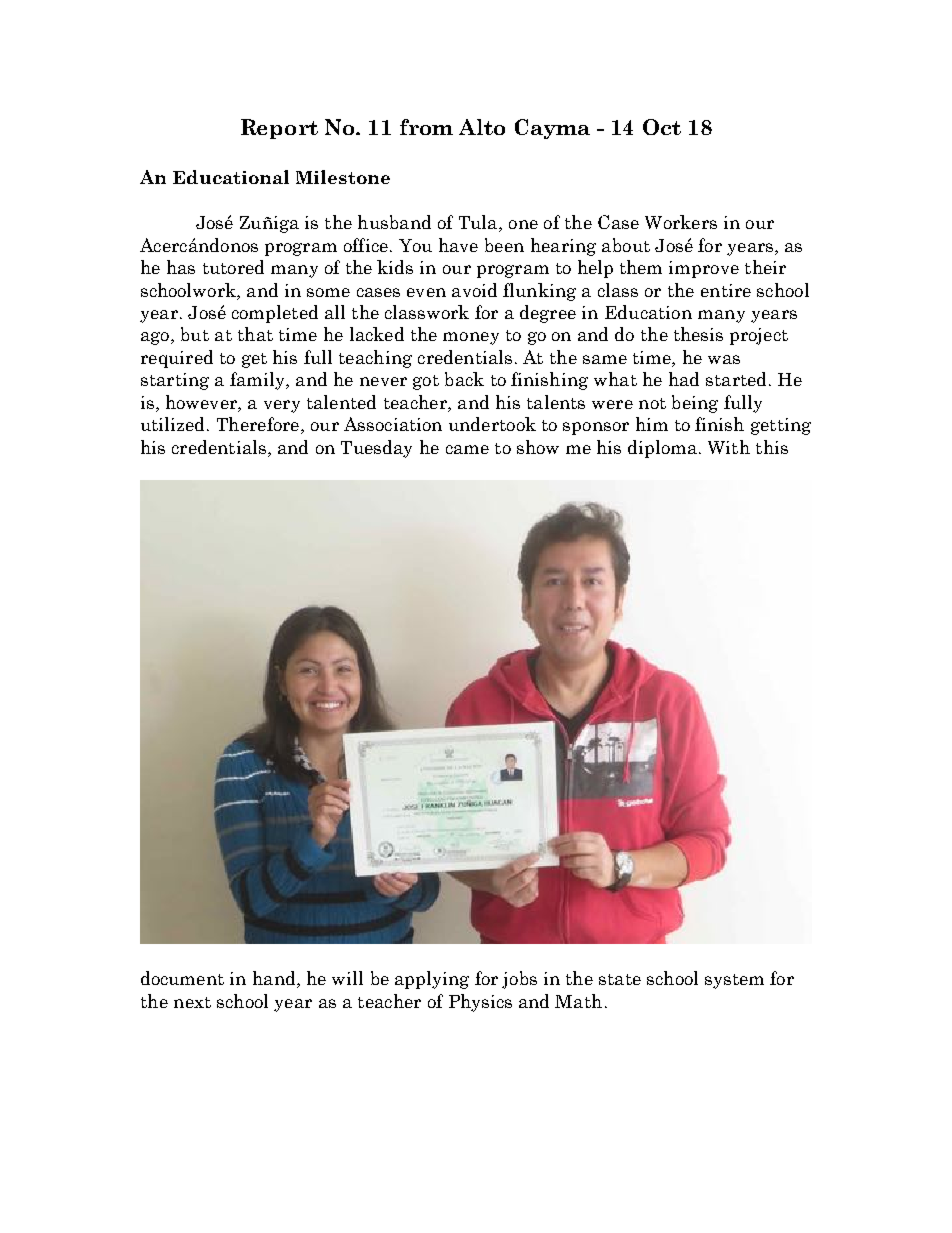 This screenshot has width=952, height=1233. Describe the element at coordinates (729, 447) in the screenshot. I see `With` at that location.
